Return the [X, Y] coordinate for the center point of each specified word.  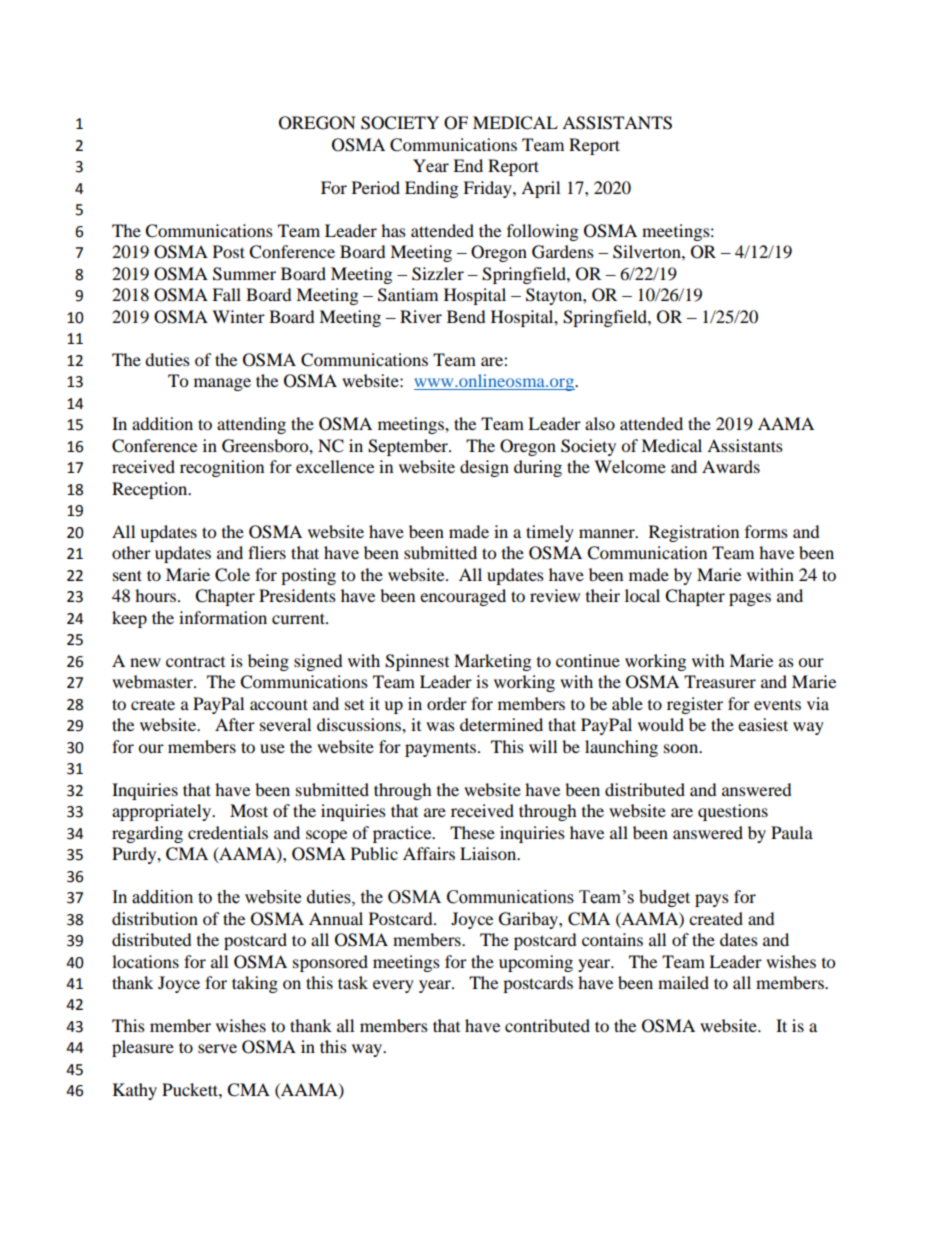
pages [750, 599]
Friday [488, 189]
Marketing [492, 662]
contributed [547, 1025]
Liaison [489, 853]
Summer [244, 274]
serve [217, 1048]
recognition [222, 468]
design [484, 468]
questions [733, 812]
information [223, 617]
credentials [228, 832]
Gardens [563, 252]
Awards [731, 466]
